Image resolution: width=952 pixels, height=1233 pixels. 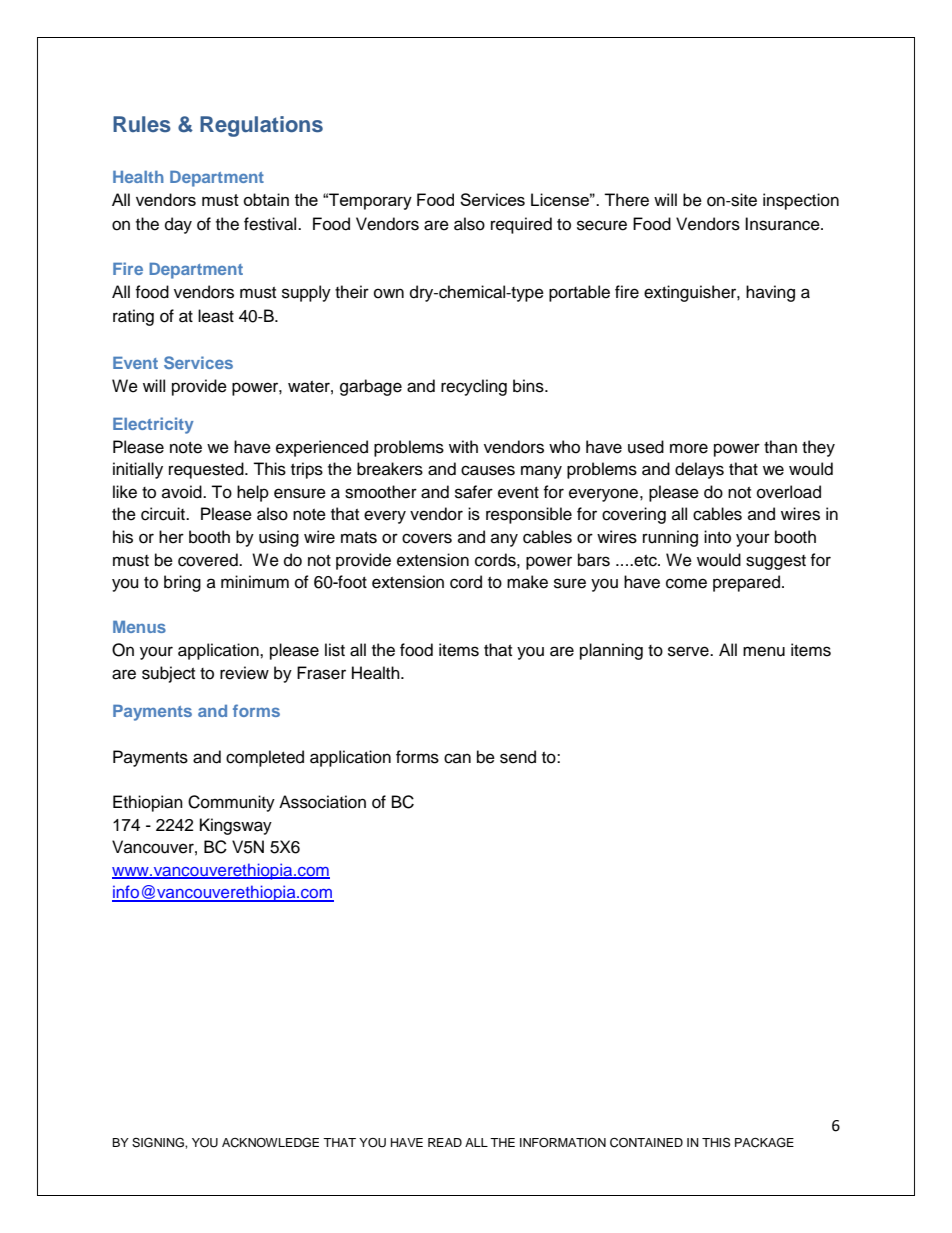 What do you see at coordinates (457, 758) in the page?
I see `can` at bounding box center [457, 758].
